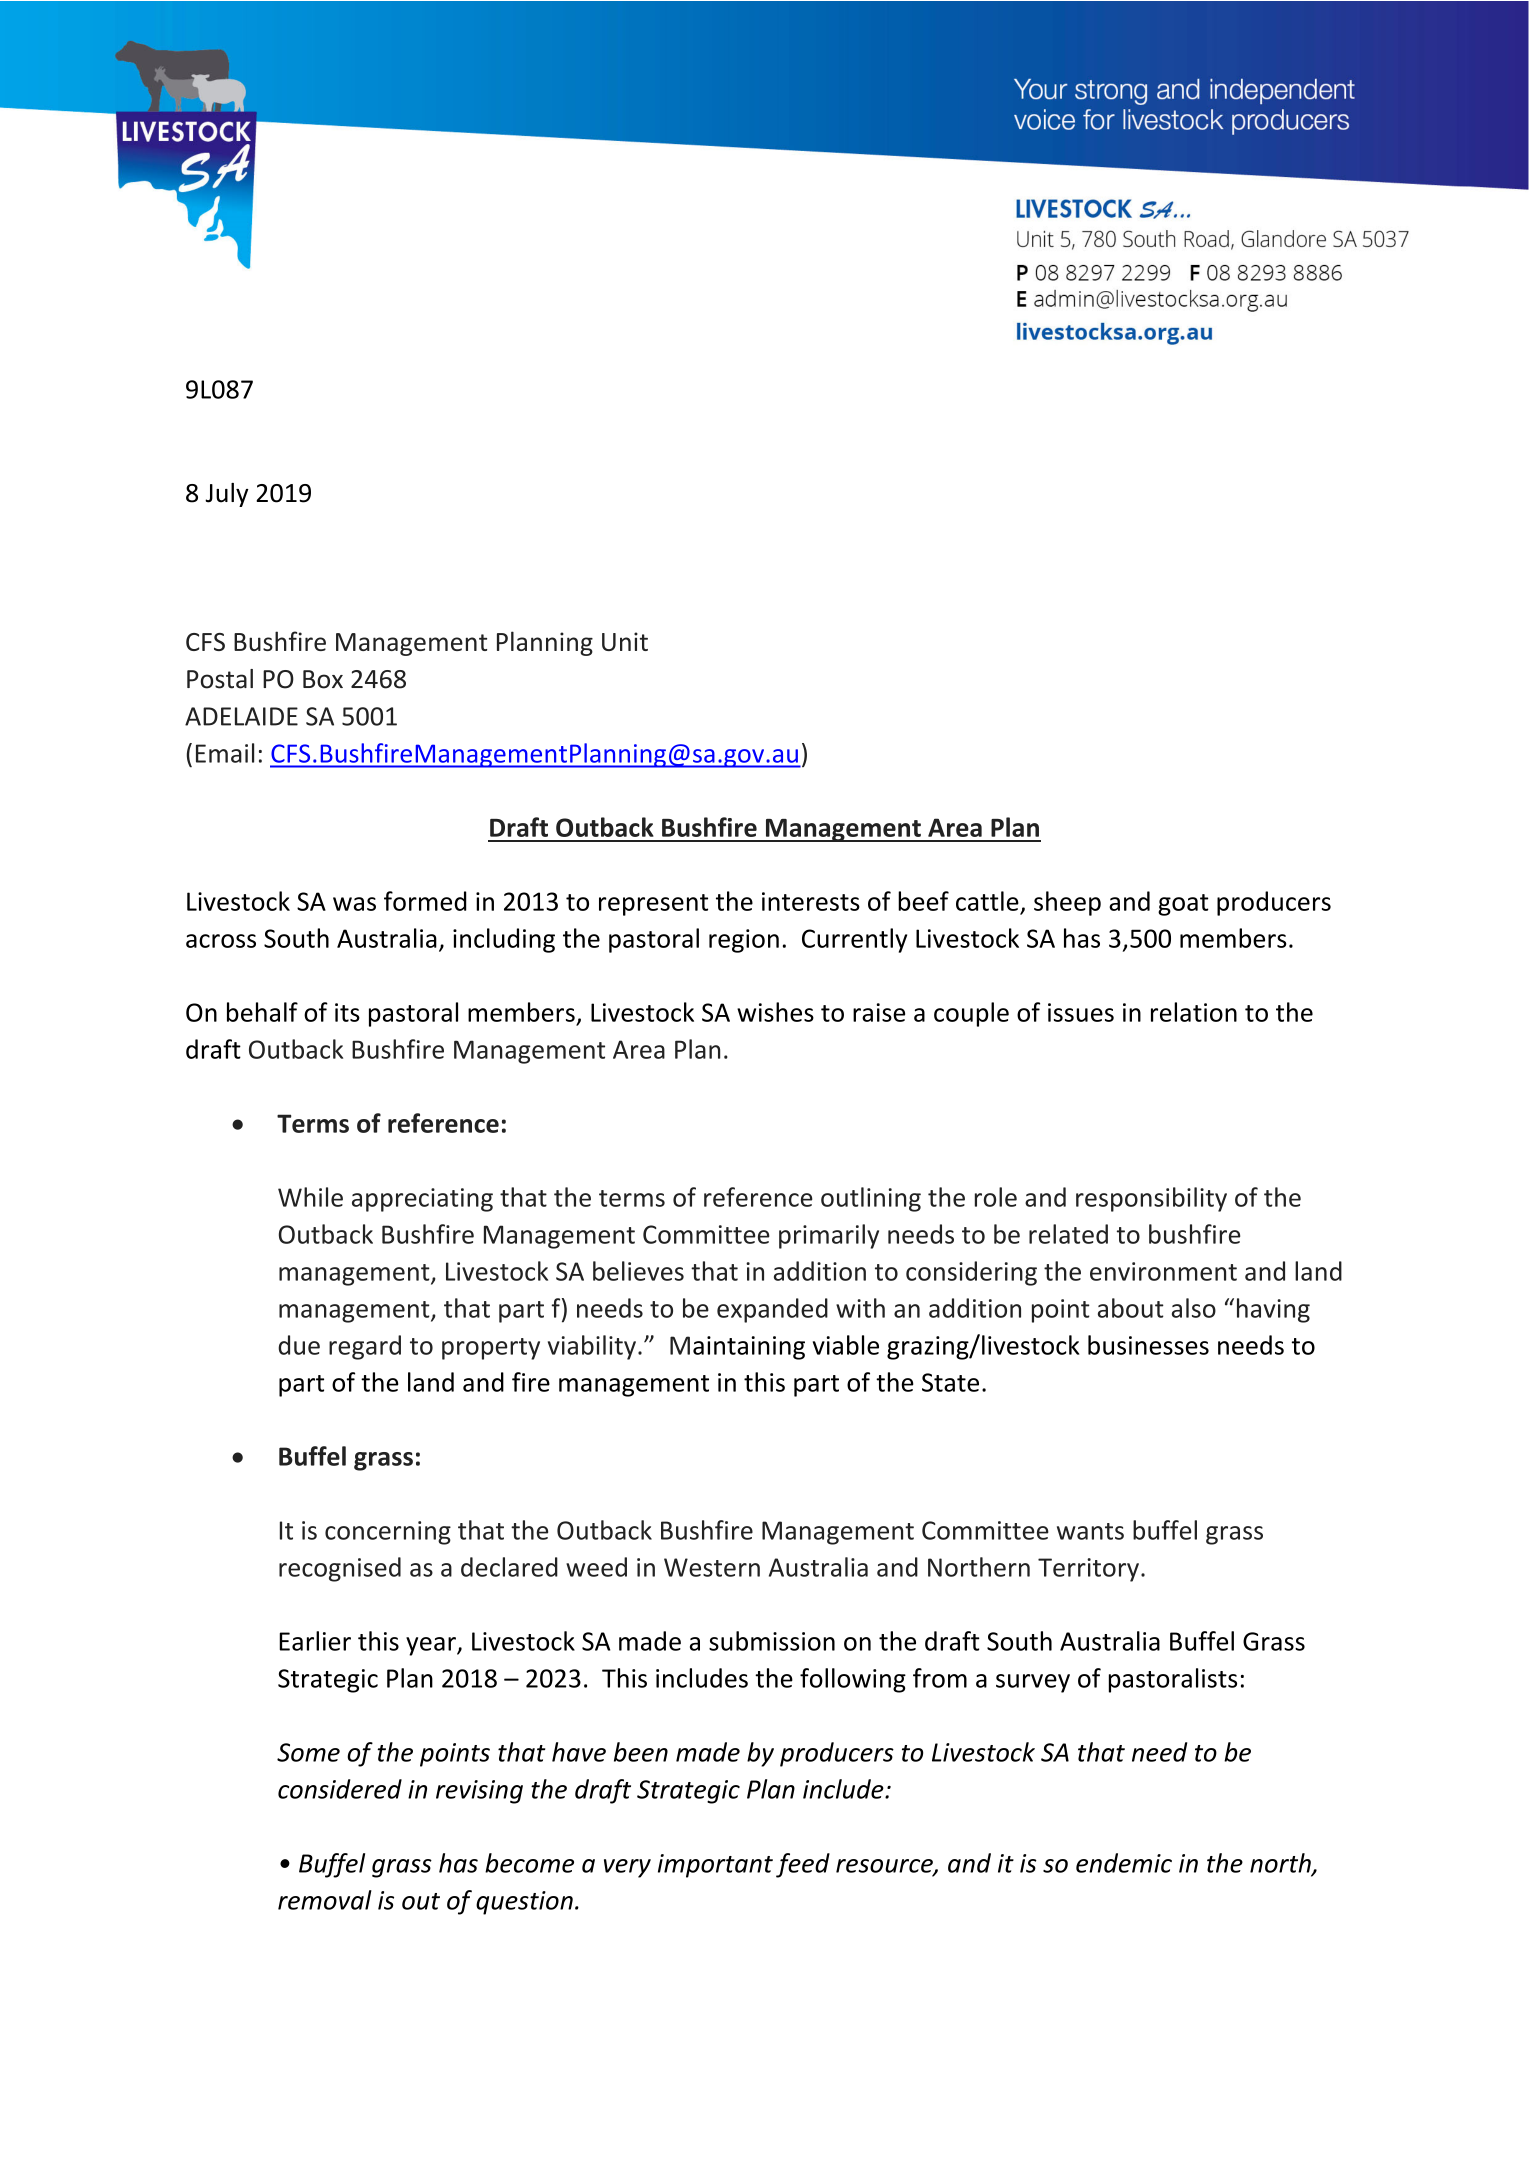 Image resolution: width=1529 pixels, height=2163 pixels. What do you see at coordinates (1124, 1863) in the image?
I see `endemic` at bounding box center [1124, 1863].
